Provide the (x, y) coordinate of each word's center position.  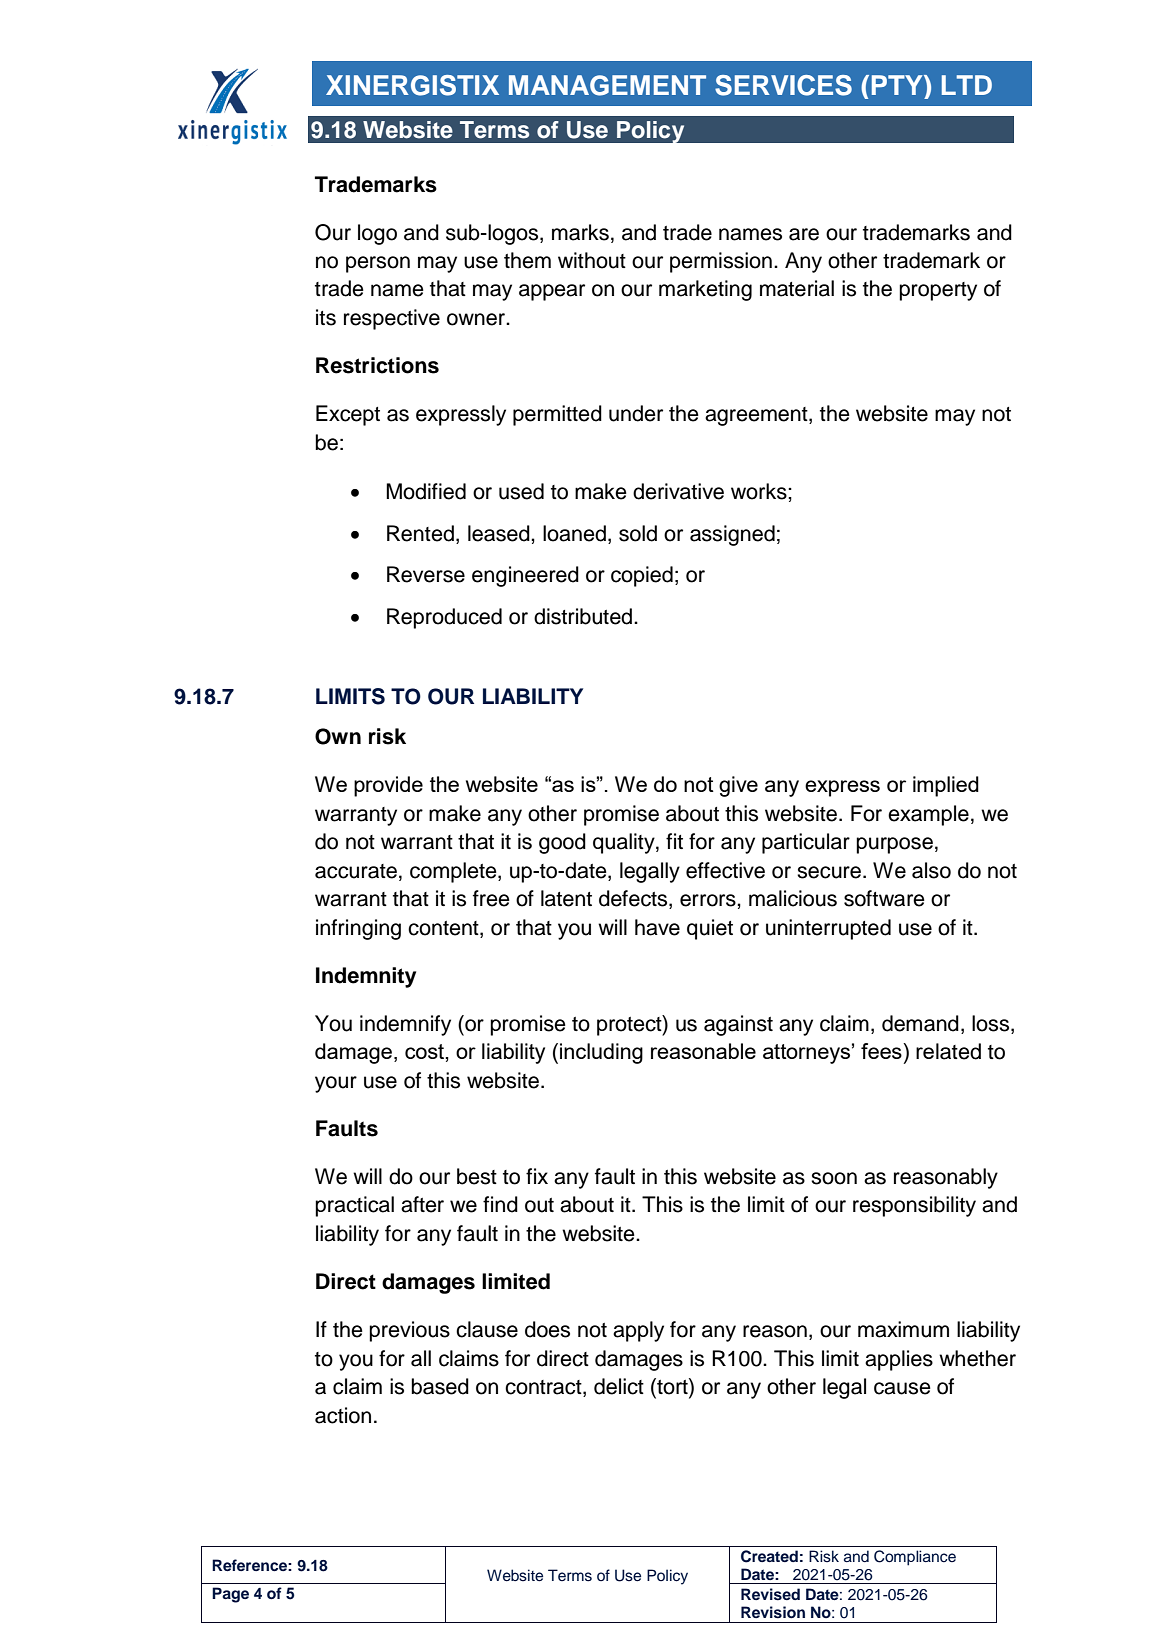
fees (882, 1051)
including (601, 1053)
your (336, 1084)
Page (230, 1595)
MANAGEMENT (607, 85)
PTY (898, 85)
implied (946, 786)
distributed (583, 616)
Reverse (426, 574)
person (378, 264)
